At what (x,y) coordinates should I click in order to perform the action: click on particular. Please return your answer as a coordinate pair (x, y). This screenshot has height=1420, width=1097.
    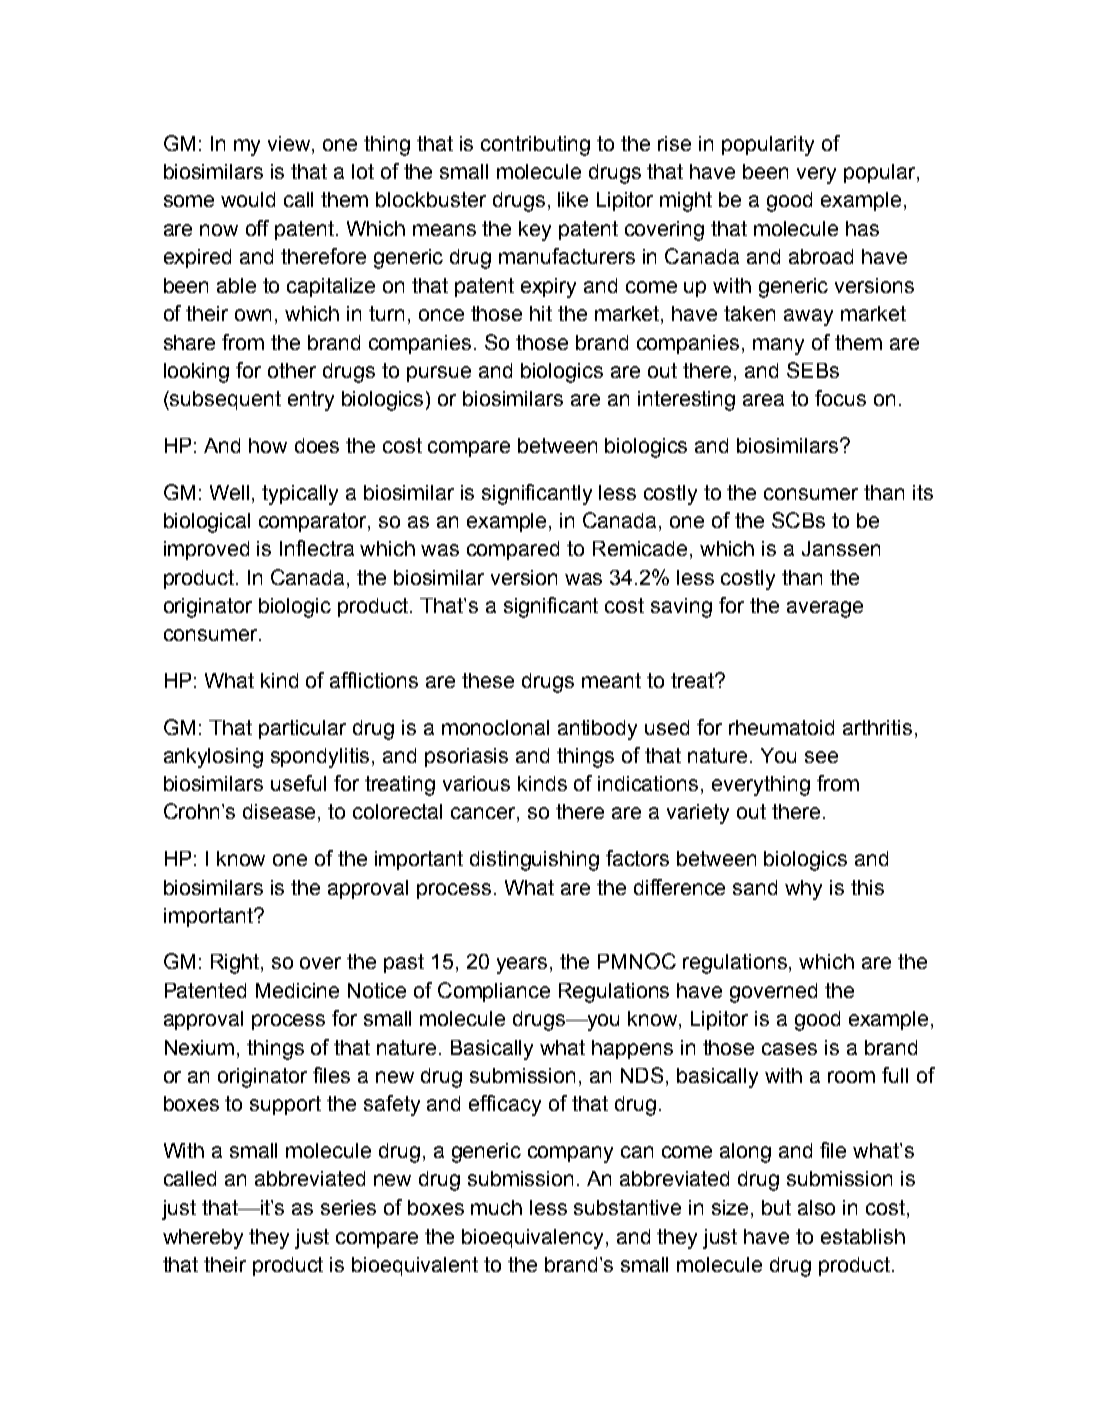
    Looking at the image, I should click on (302, 729).
